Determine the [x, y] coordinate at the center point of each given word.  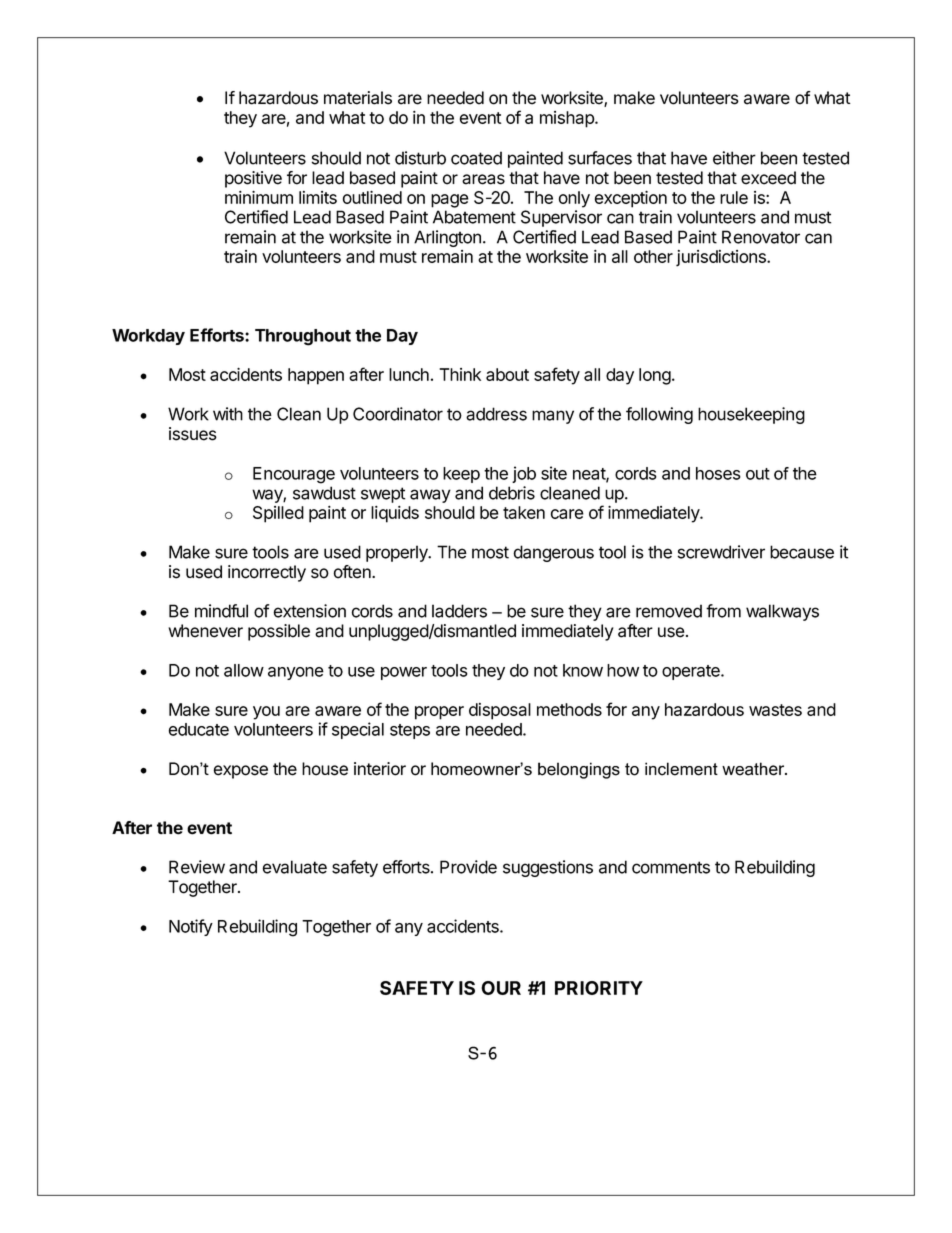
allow [244, 670]
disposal [500, 711]
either [734, 158]
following [659, 415]
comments [671, 867]
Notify [191, 927]
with [228, 414]
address [496, 414]
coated [476, 158]
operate [692, 672]
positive [253, 179]
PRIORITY [599, 988]
